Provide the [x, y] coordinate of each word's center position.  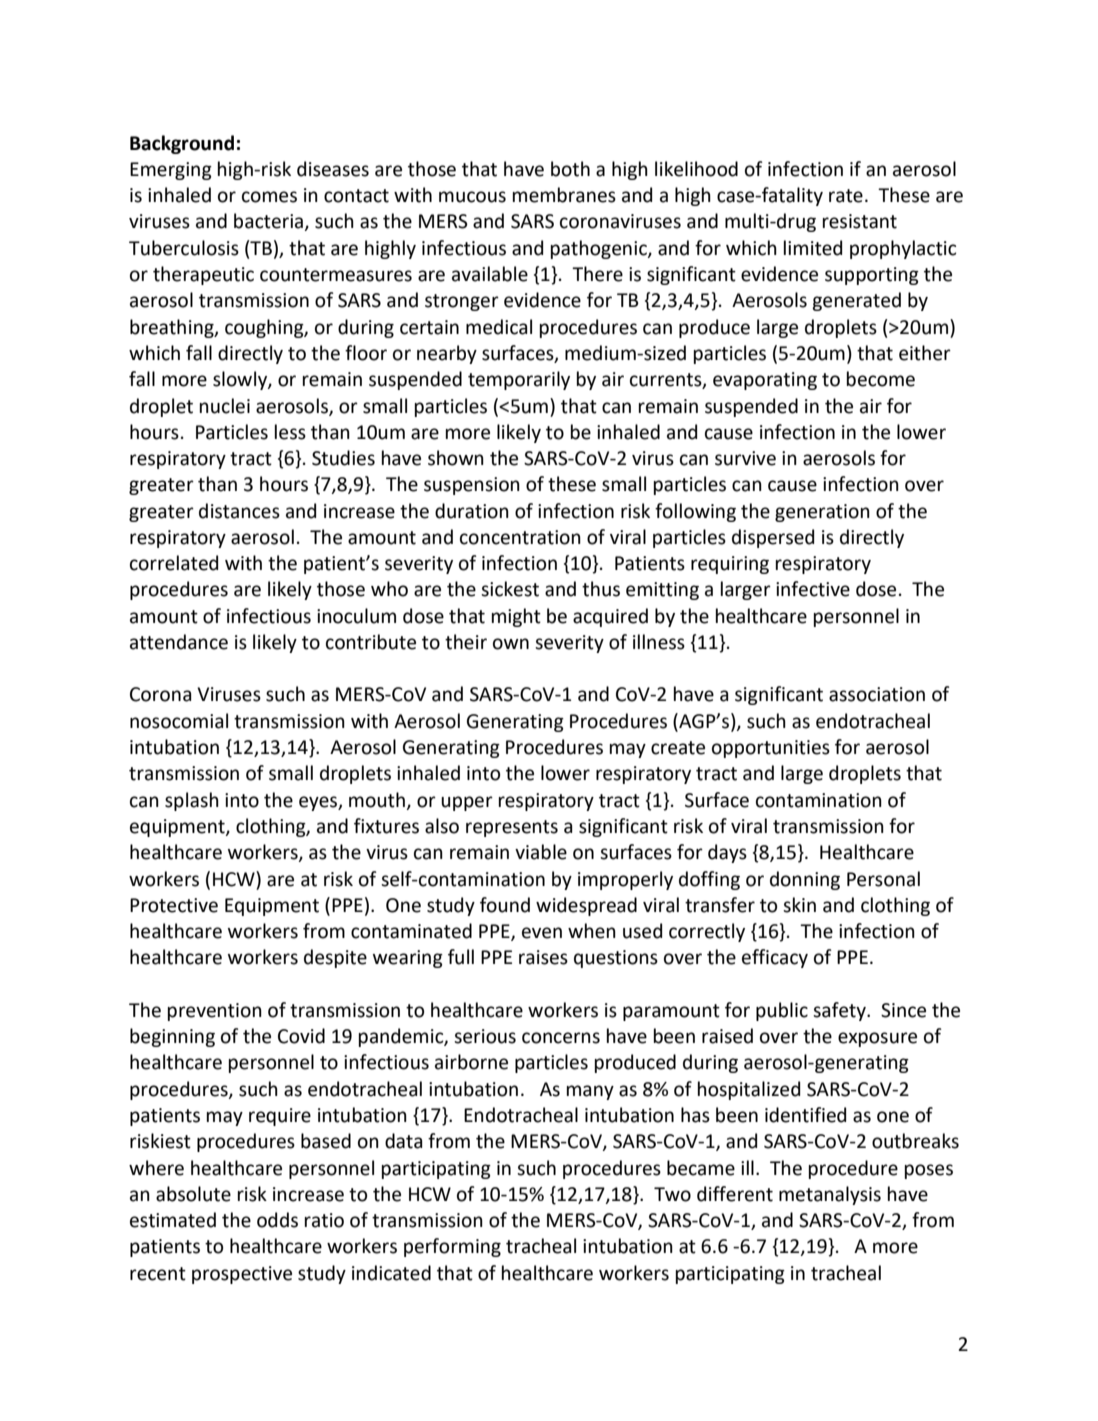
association [877, 694]
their [466, 642]
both [570, 169]
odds [277, 1220]
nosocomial [179, 721]
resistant [860, 221]
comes [269, 197]
